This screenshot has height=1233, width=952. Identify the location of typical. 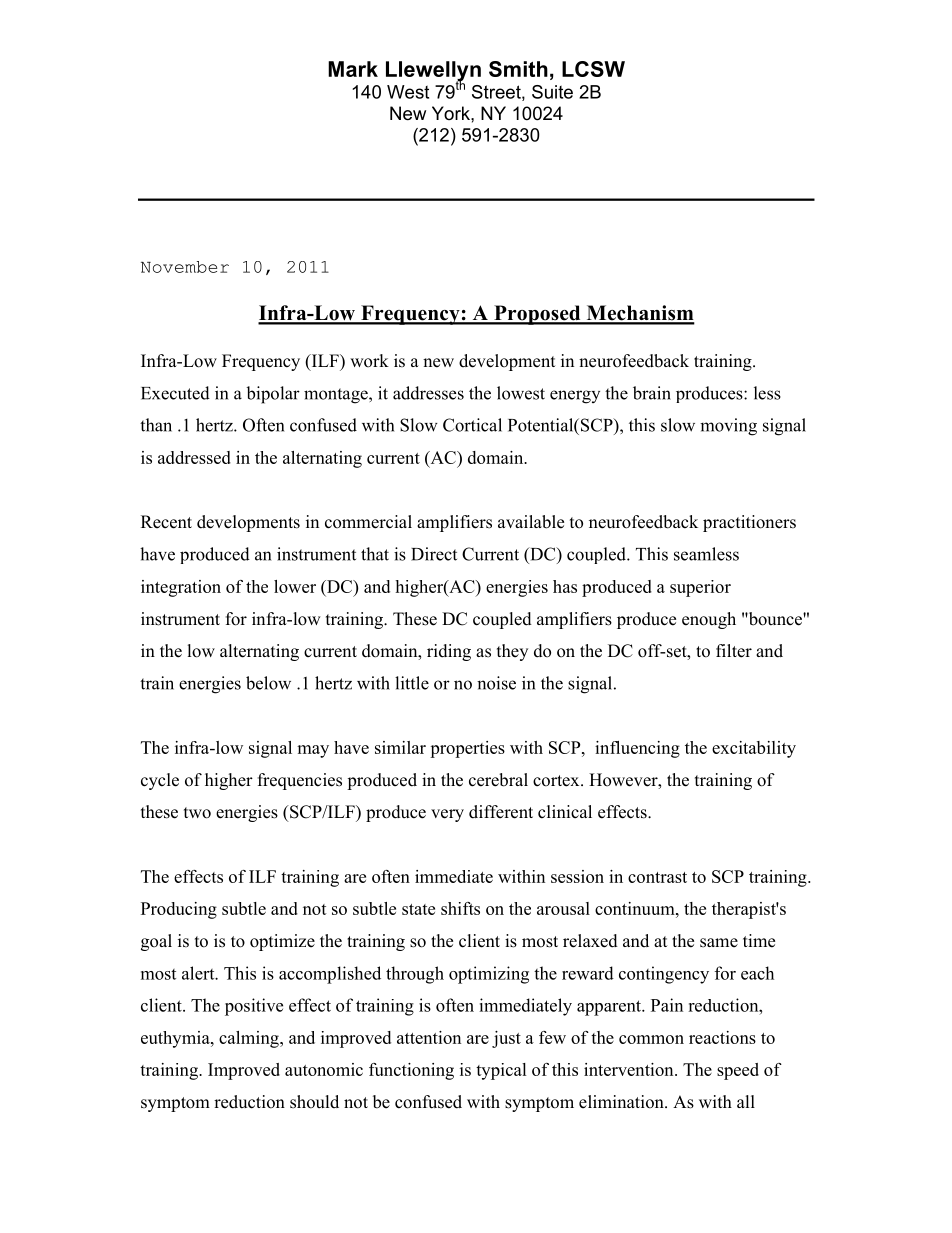
(501, 1071).
